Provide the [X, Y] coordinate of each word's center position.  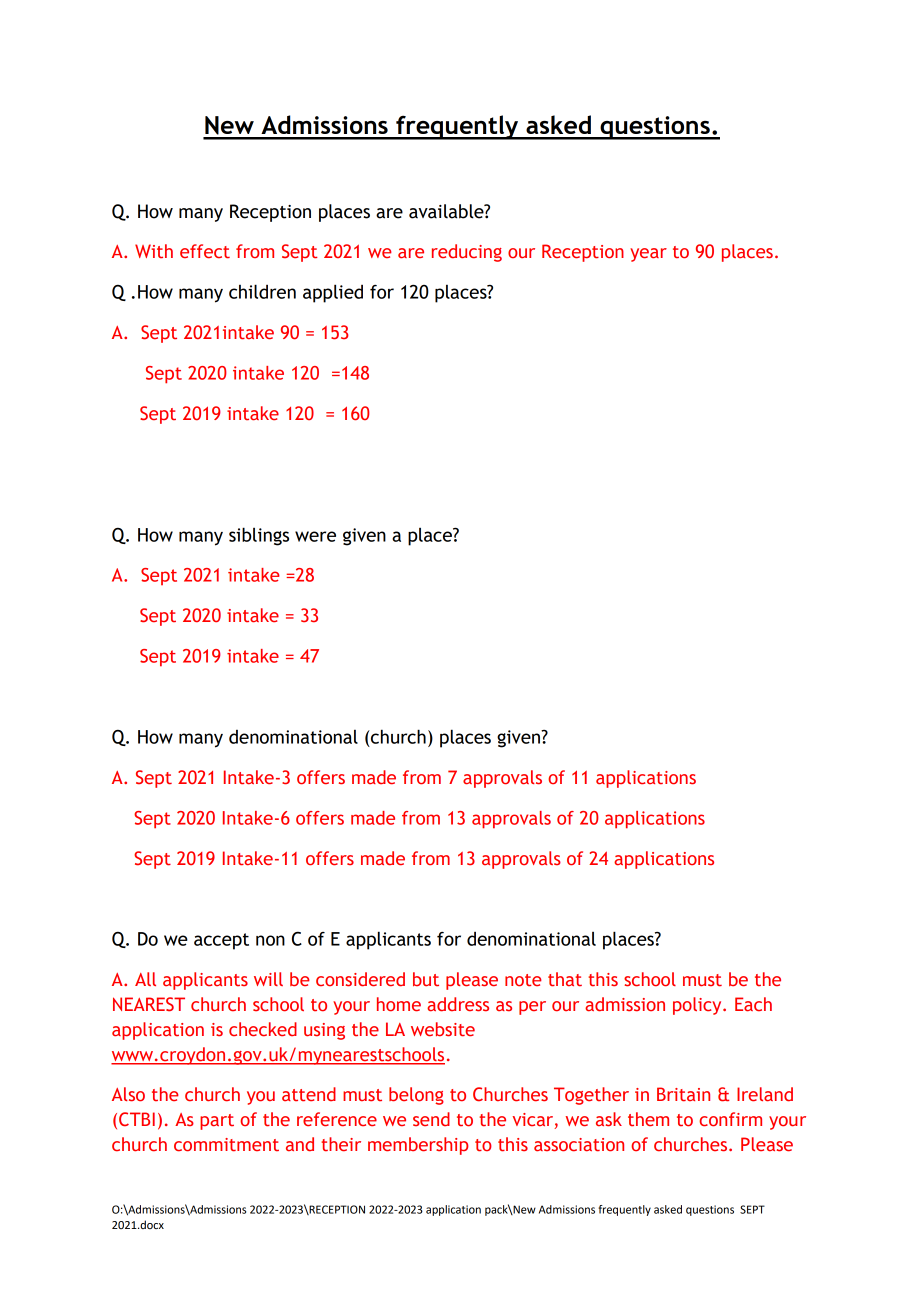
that [565, 979]
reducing [467, 253]
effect [205, 251]
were [315, 536]
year [648, 255]
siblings [259, 536]
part [217, 1122]
